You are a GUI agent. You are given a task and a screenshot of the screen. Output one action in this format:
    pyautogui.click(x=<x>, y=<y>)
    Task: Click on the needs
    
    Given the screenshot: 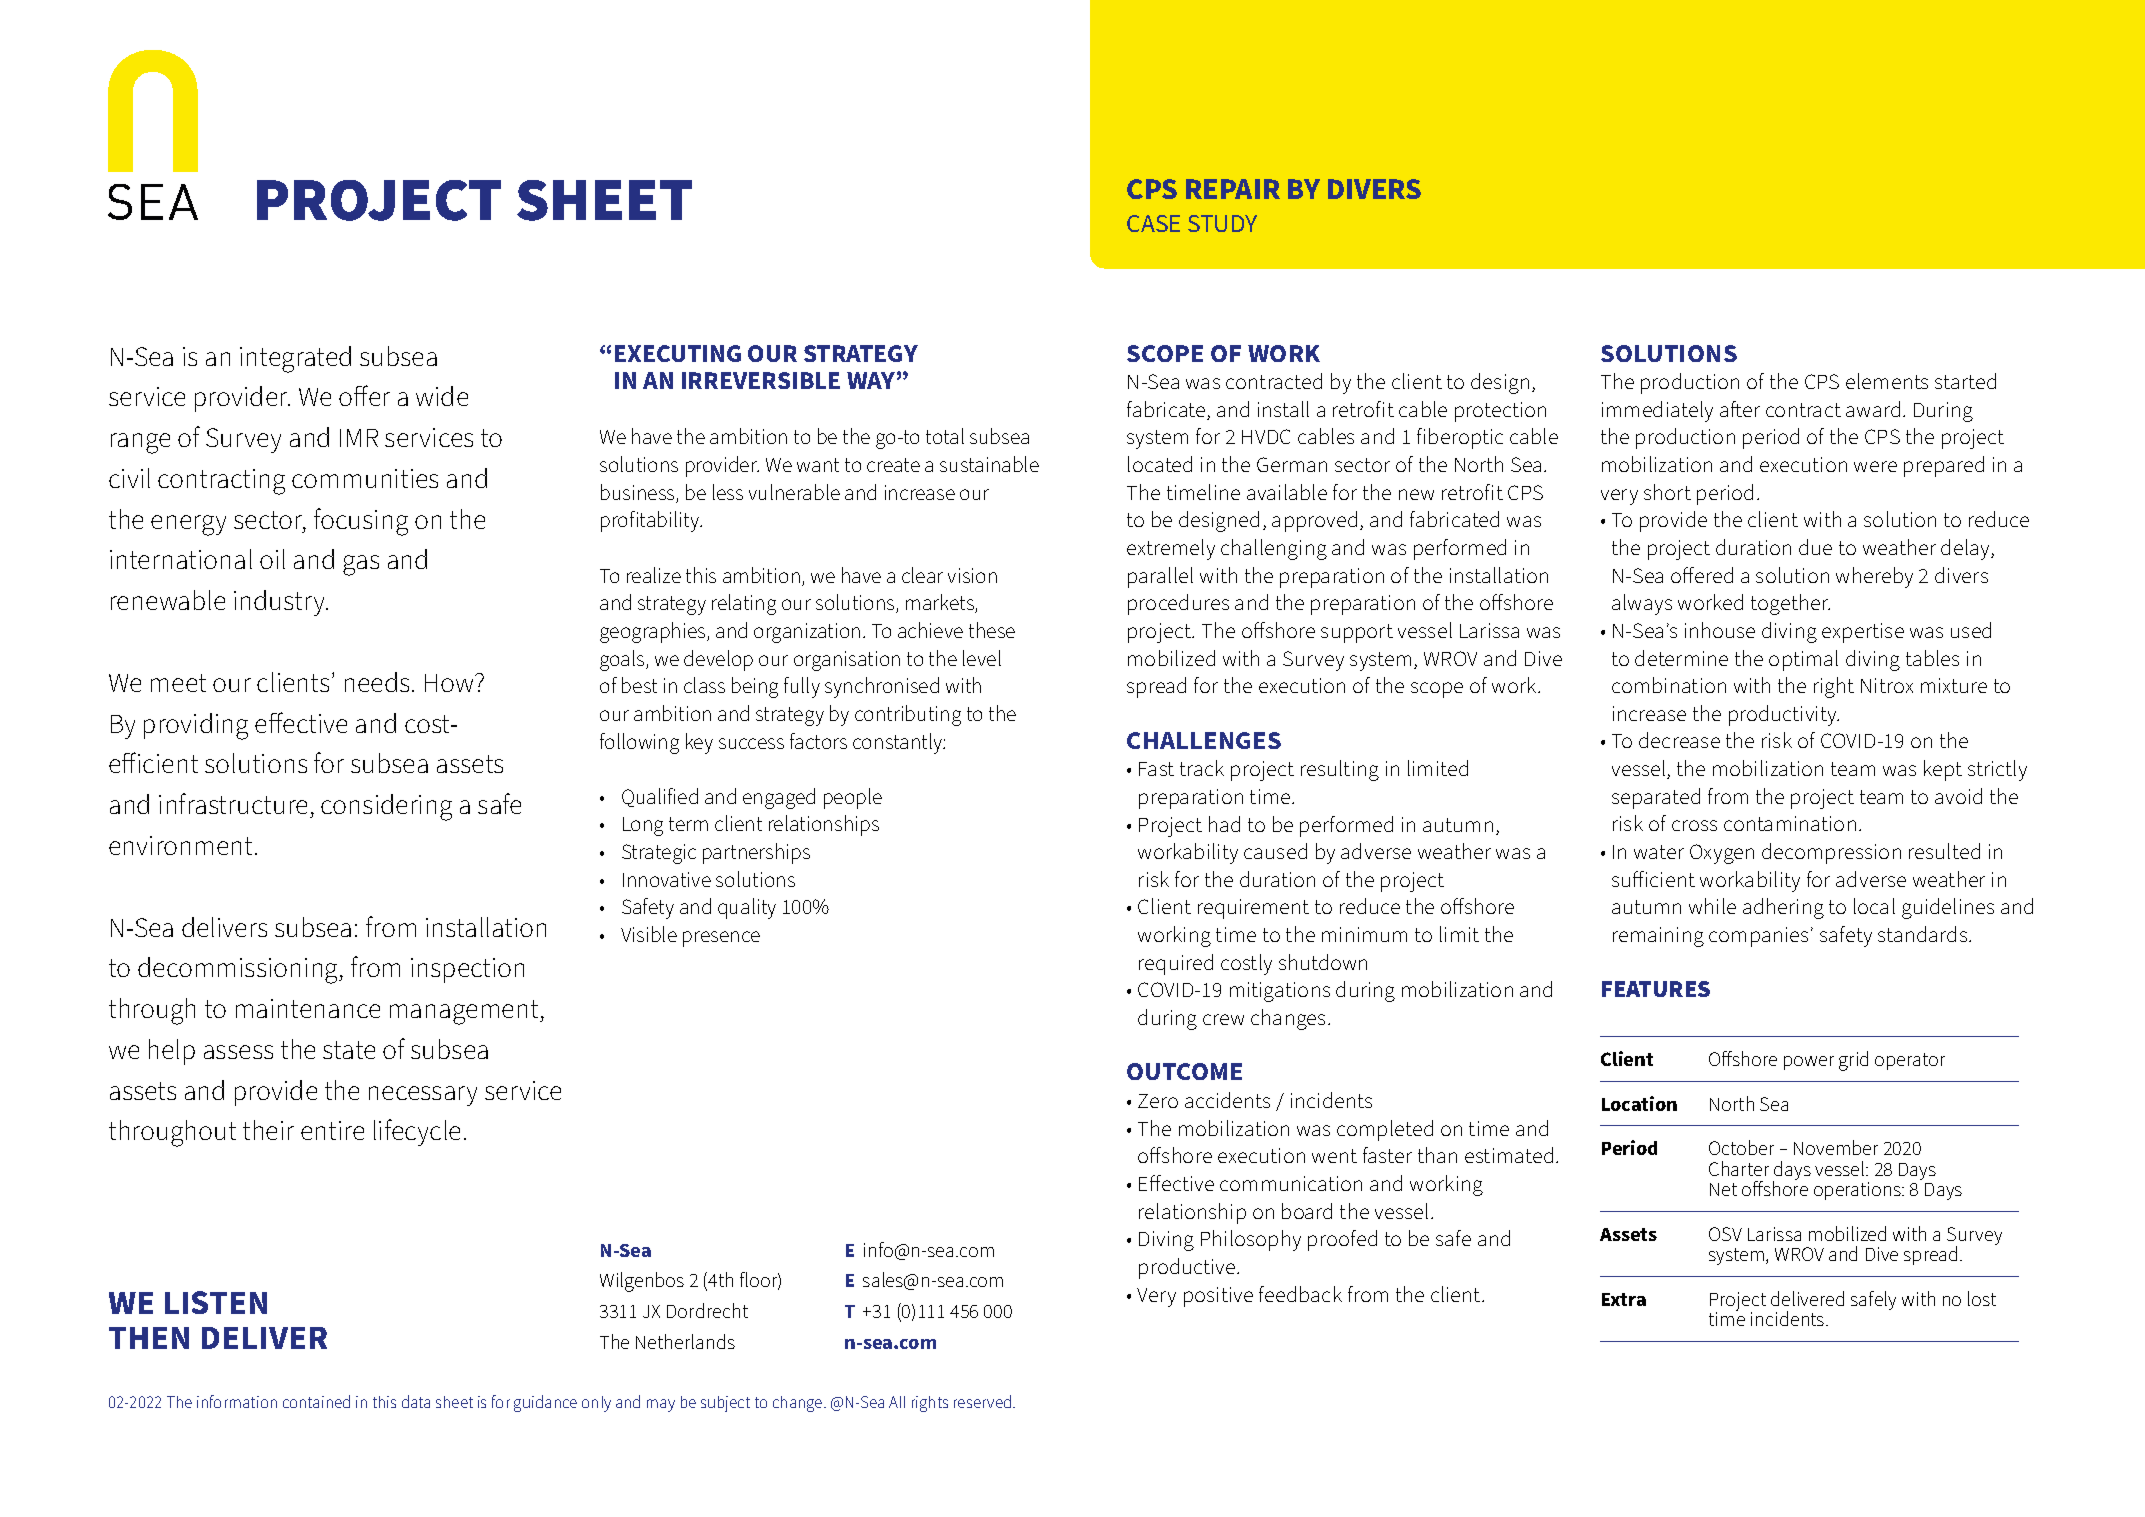 What is the action you would take?
    pyautogui.click(x=377, y=682)
